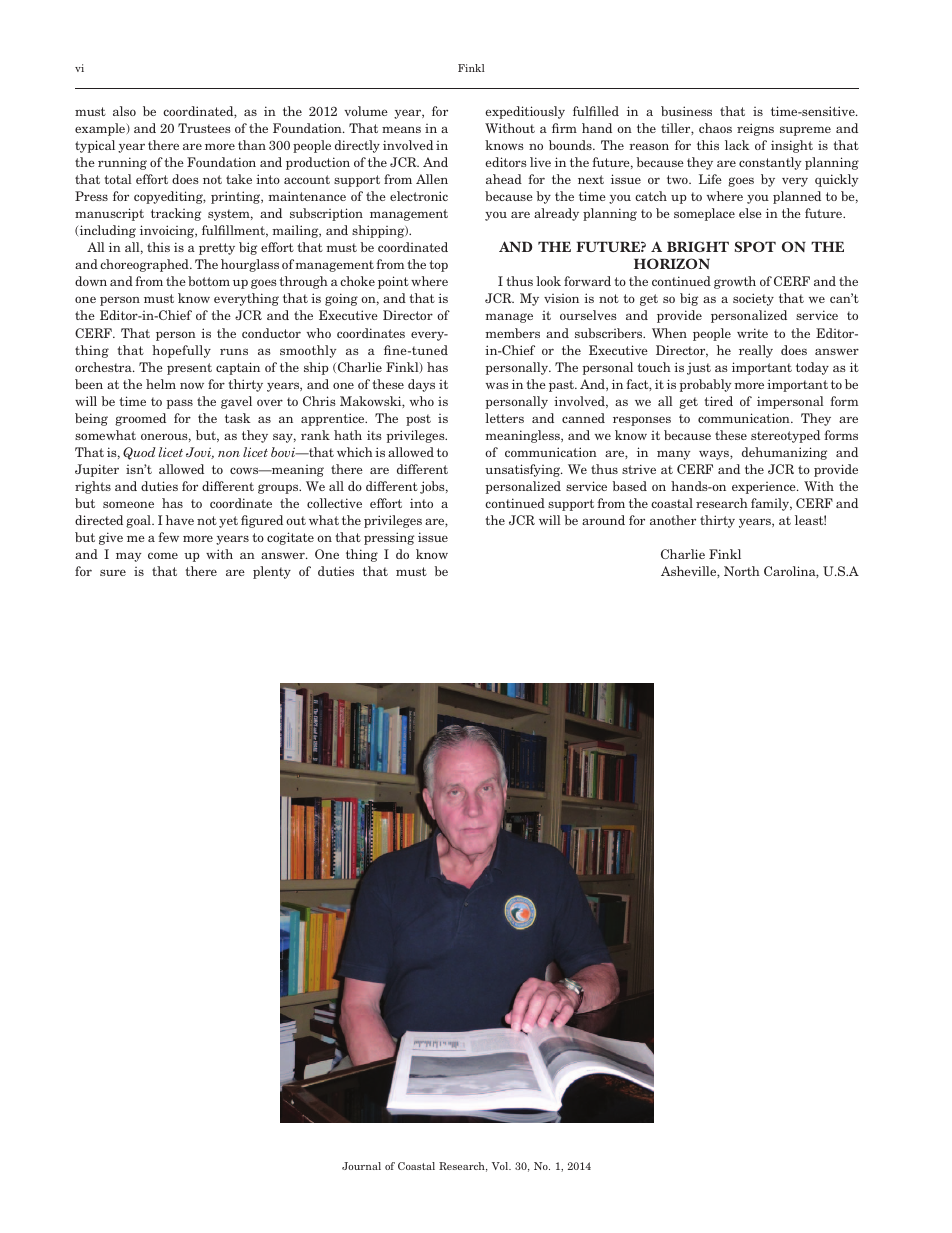  What do you see at coordinates (742, 571) in the screenshot?
I see `North` at bounding box center [742, 571].
